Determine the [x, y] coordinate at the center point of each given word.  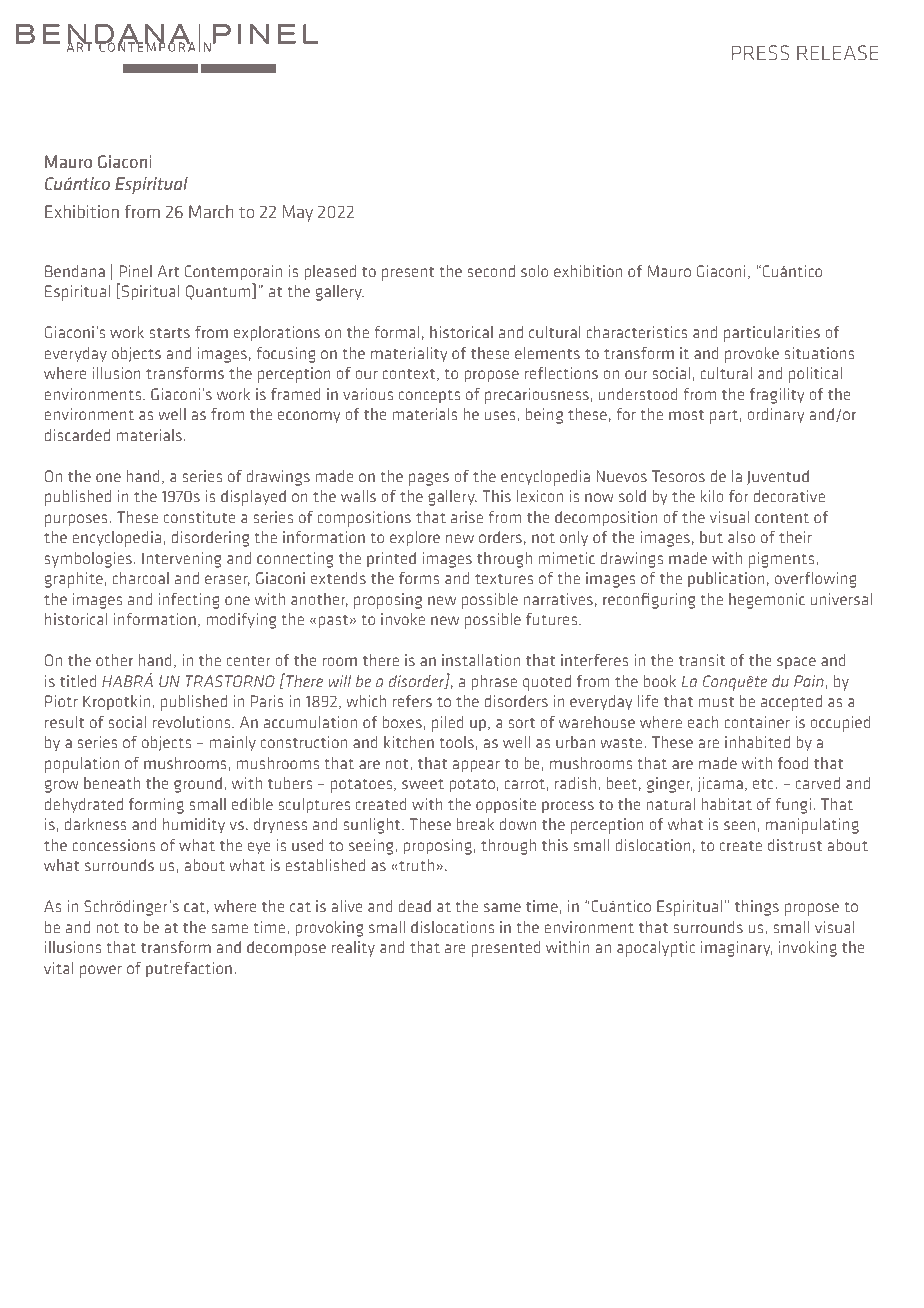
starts [169, 332]
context [408, 373]
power [101, 971]
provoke [752, 355]
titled [78, 681]
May [298, 213]
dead [415, 906]
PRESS [760, 52]
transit [702, 660]
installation [481, 660]
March [211, 211]
